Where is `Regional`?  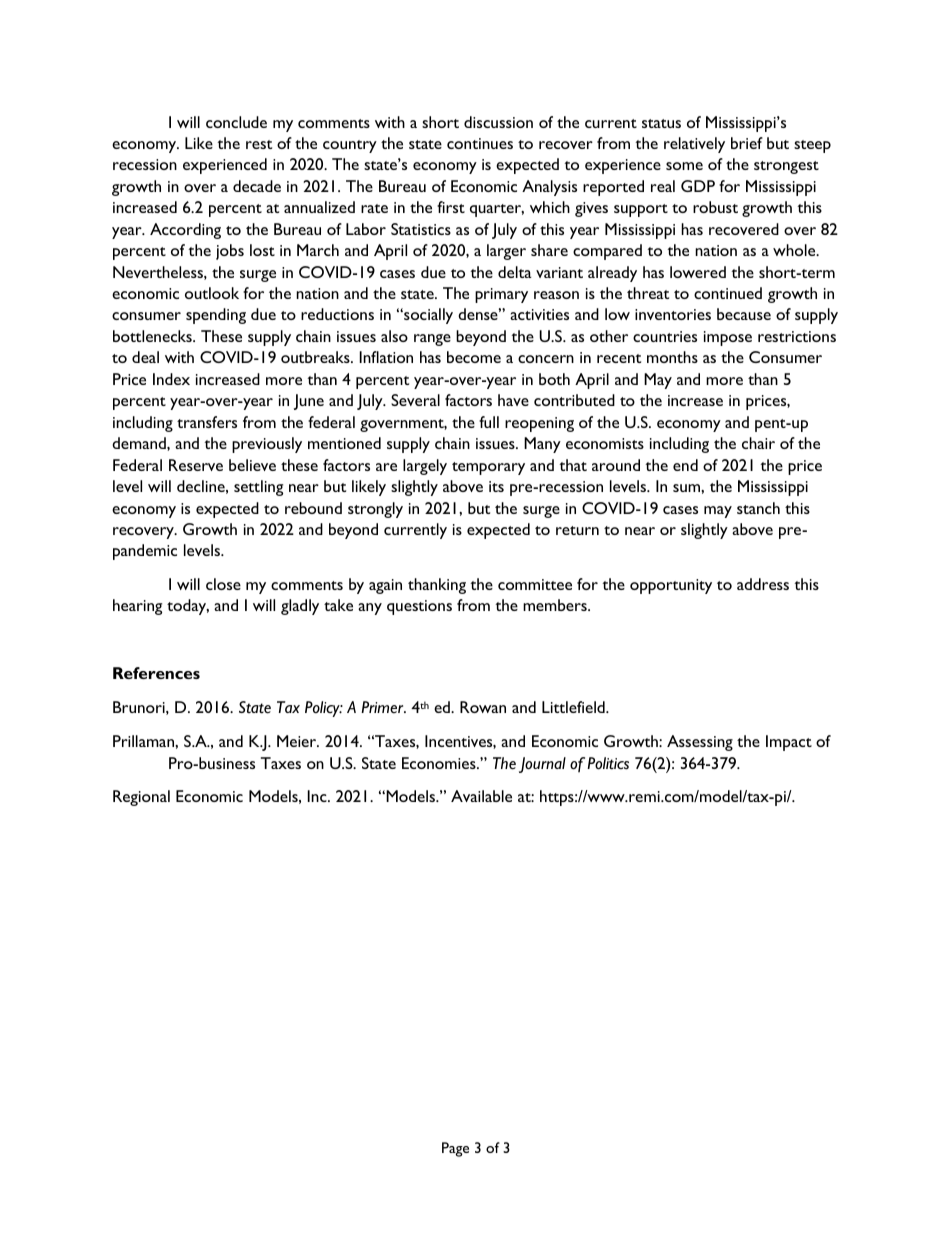 Regional is located at coordinates (141, 798).
